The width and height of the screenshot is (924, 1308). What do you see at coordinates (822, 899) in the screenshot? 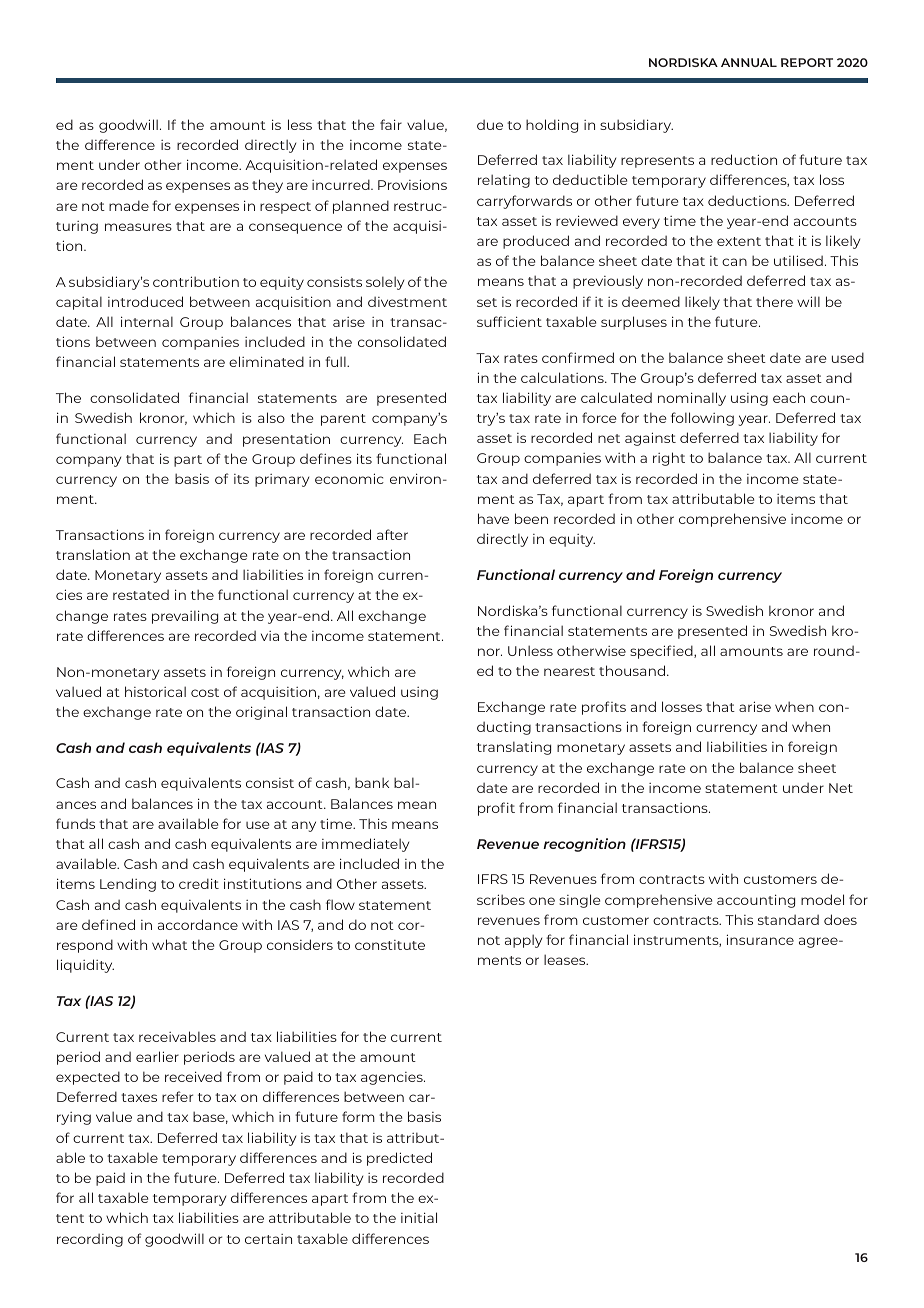
I see `model` at bounding box center [822, 899].
